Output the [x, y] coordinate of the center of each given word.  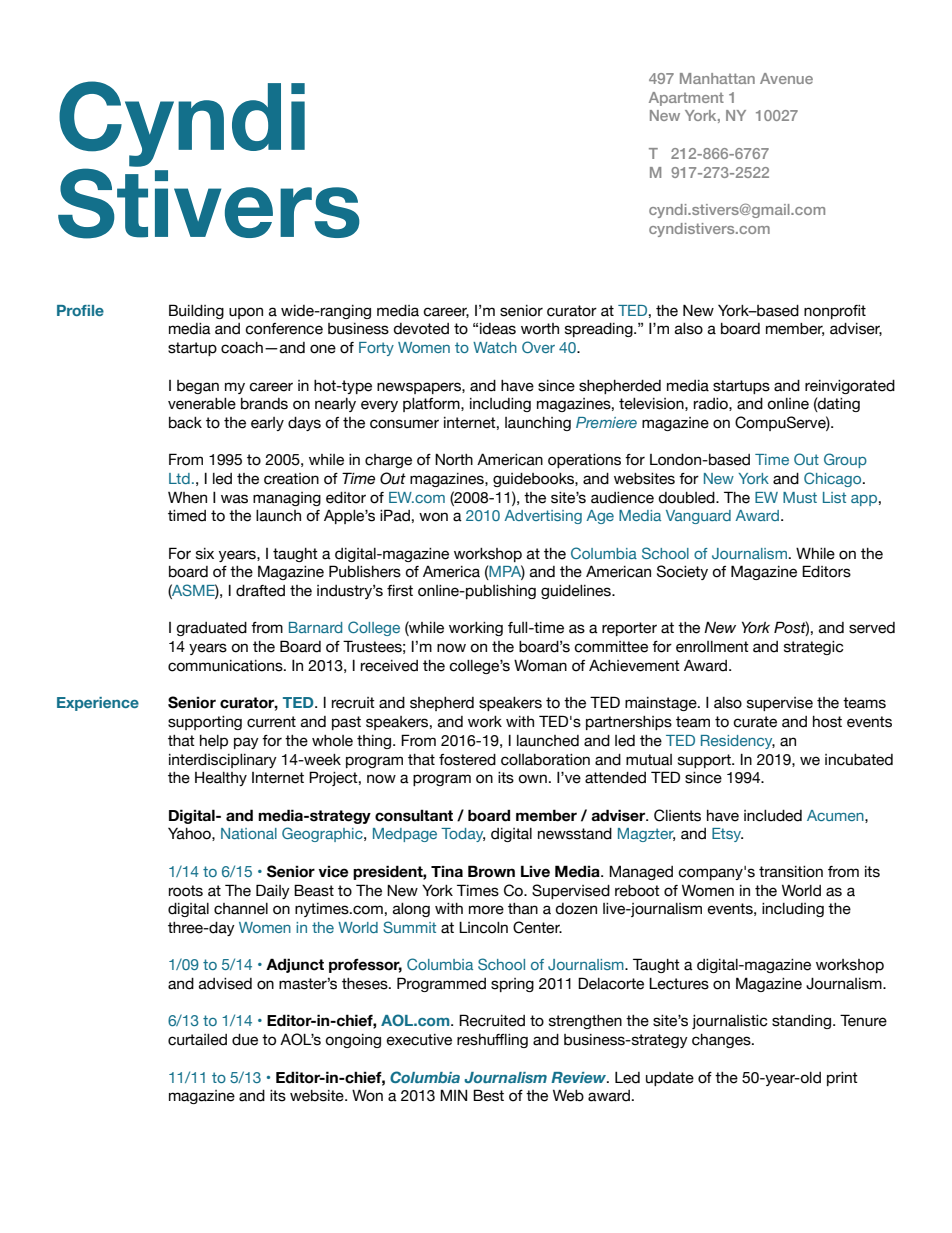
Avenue [786, 78]
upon [246, 313]
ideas [498, 329]
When [187, 497]
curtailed [197, 1040]
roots [186, 891]
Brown [491, 871]
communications [226, 666]
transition [791, 872]
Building [196, 311]
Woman [540, 665]
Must [800, 497]
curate [755, 722]
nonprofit [835, 312]
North [454, 459]
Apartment [686, 99]
